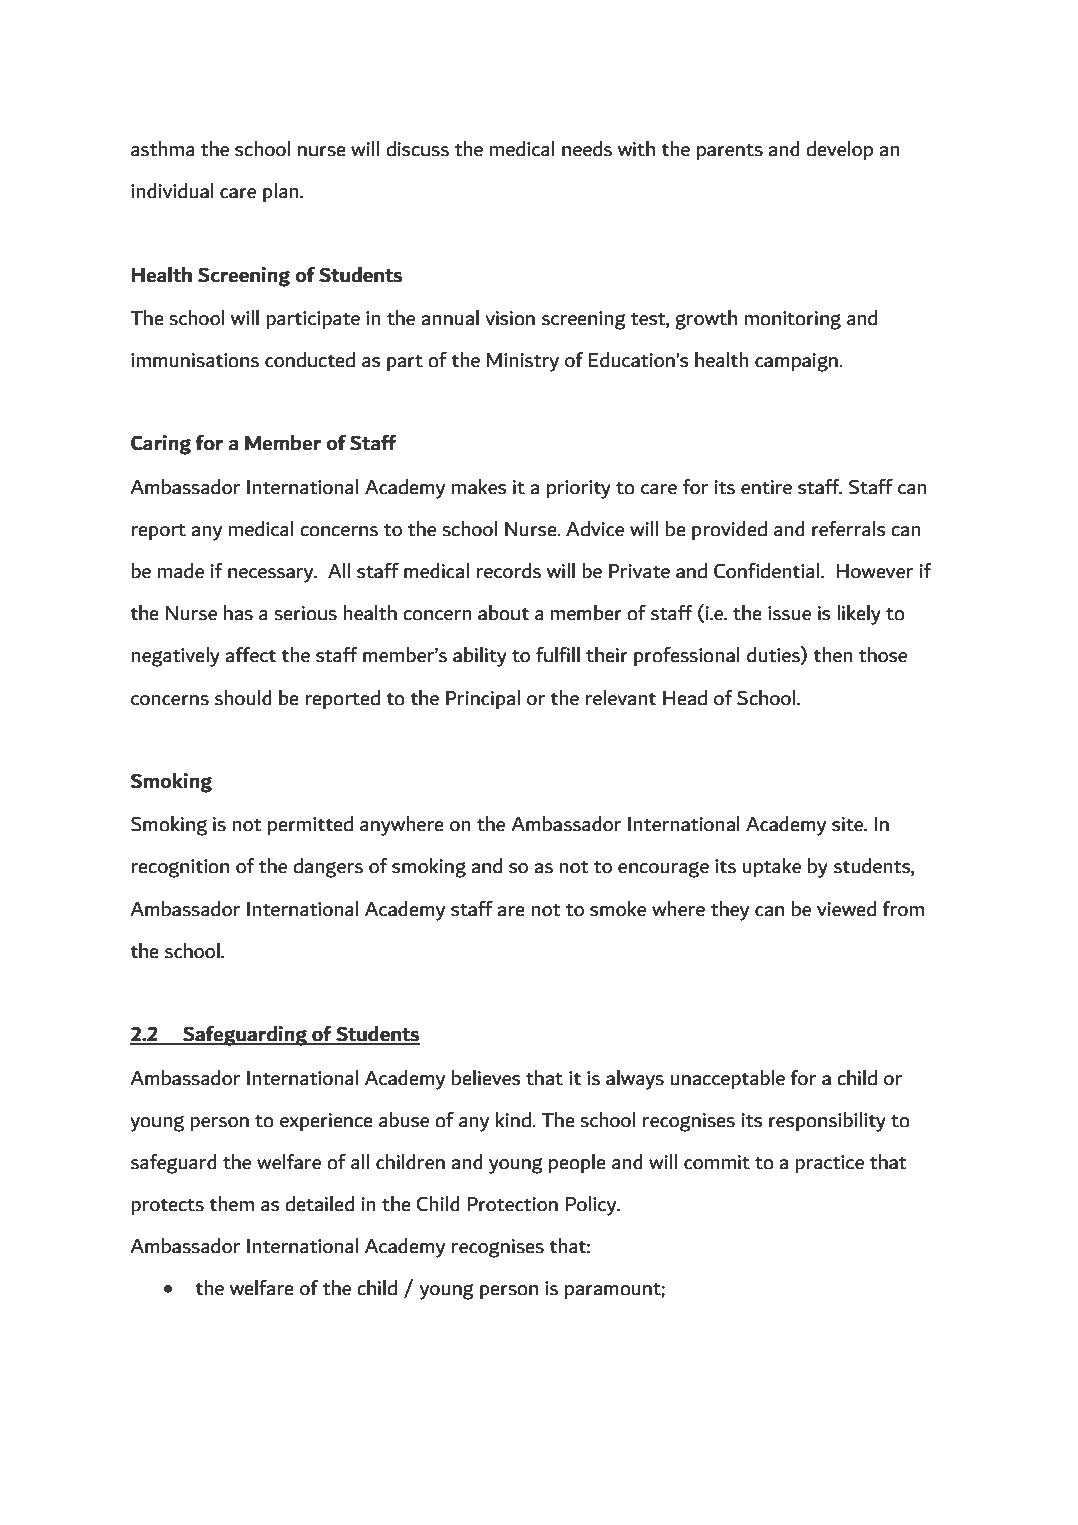 The width and height of the document is (1078, 1525). Describe the element at coordinates (839, 150) in the document. I see `develop` at that location.
